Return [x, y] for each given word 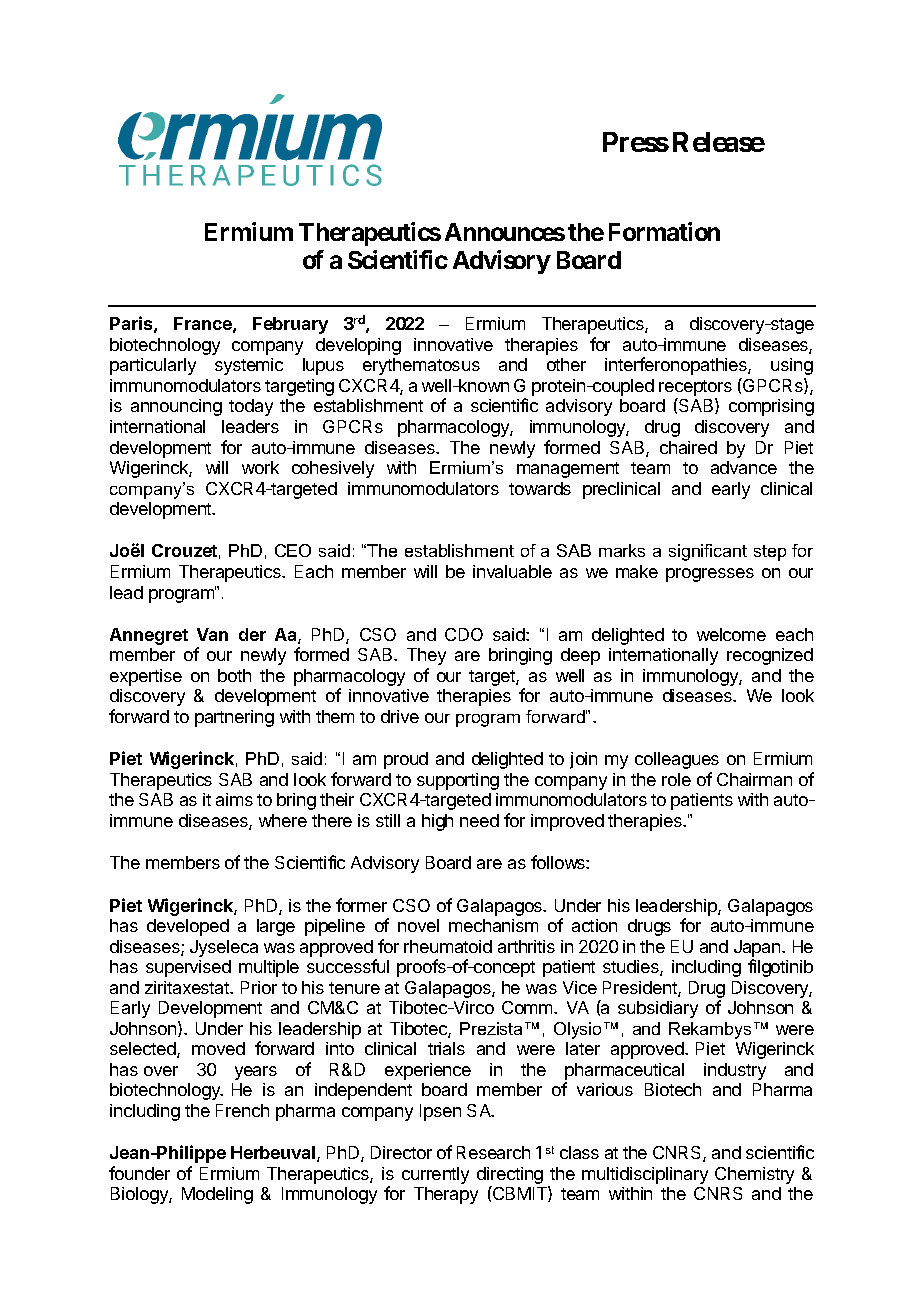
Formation [664, 231]
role [676, 779]
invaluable [512, 571]
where [283, 820]
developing [358, 346]
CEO [293, 550]
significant [708, 552]
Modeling [217, 1195]
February [290, 325]
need [479, 820]
